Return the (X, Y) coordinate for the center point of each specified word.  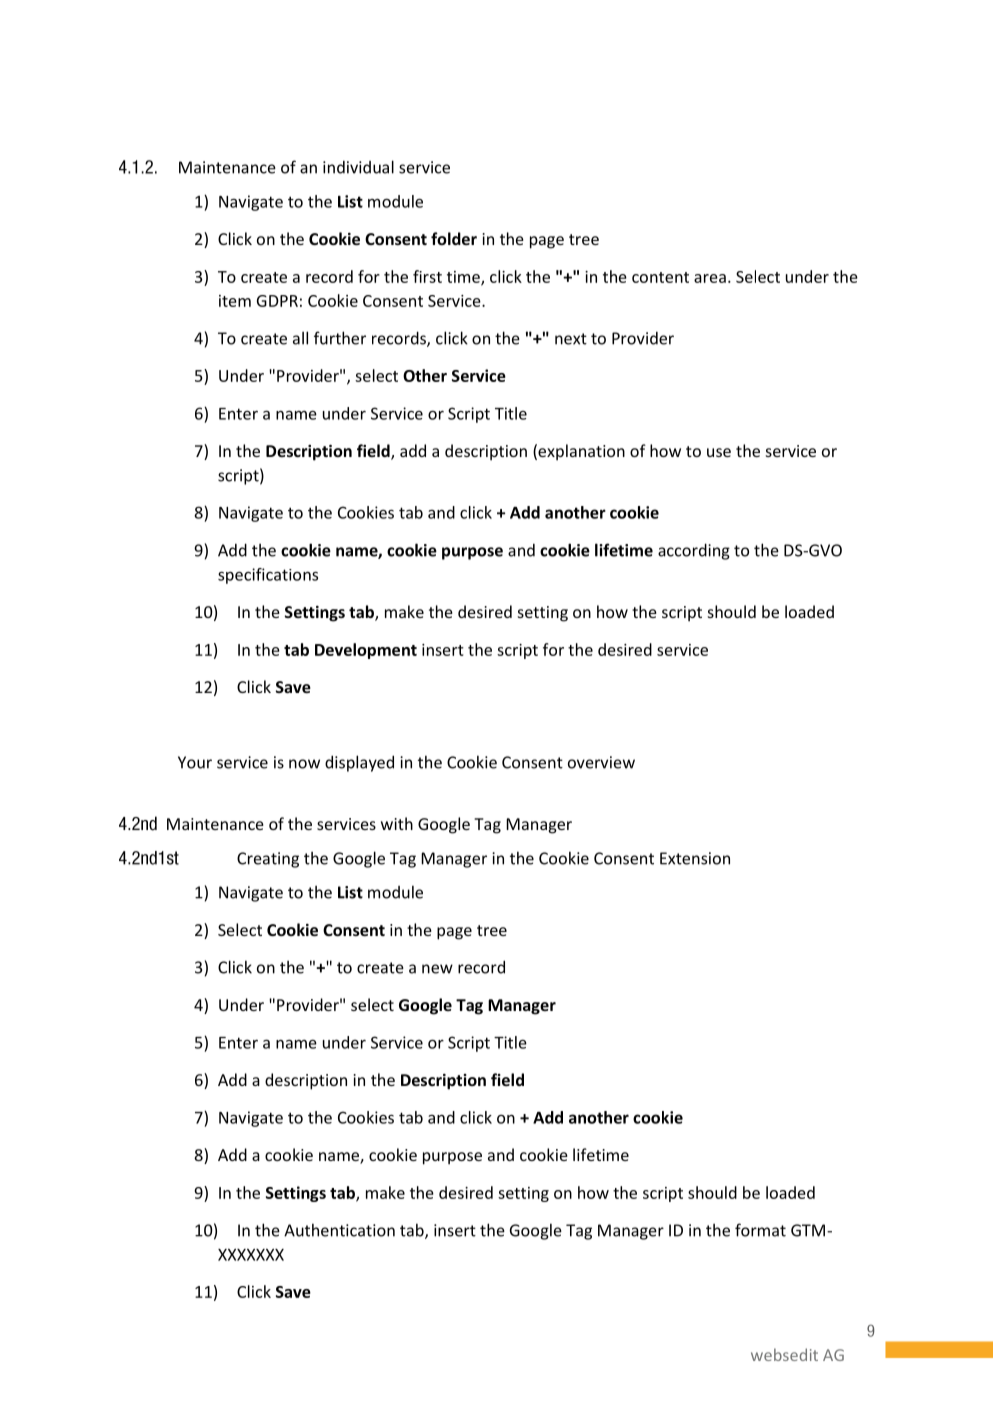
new (437, 969)
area (710, 278)
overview (601, 762)
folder (454, 238)
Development (366, 651)
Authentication (339, 1230)
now (304, 764)
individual (358, 167)
